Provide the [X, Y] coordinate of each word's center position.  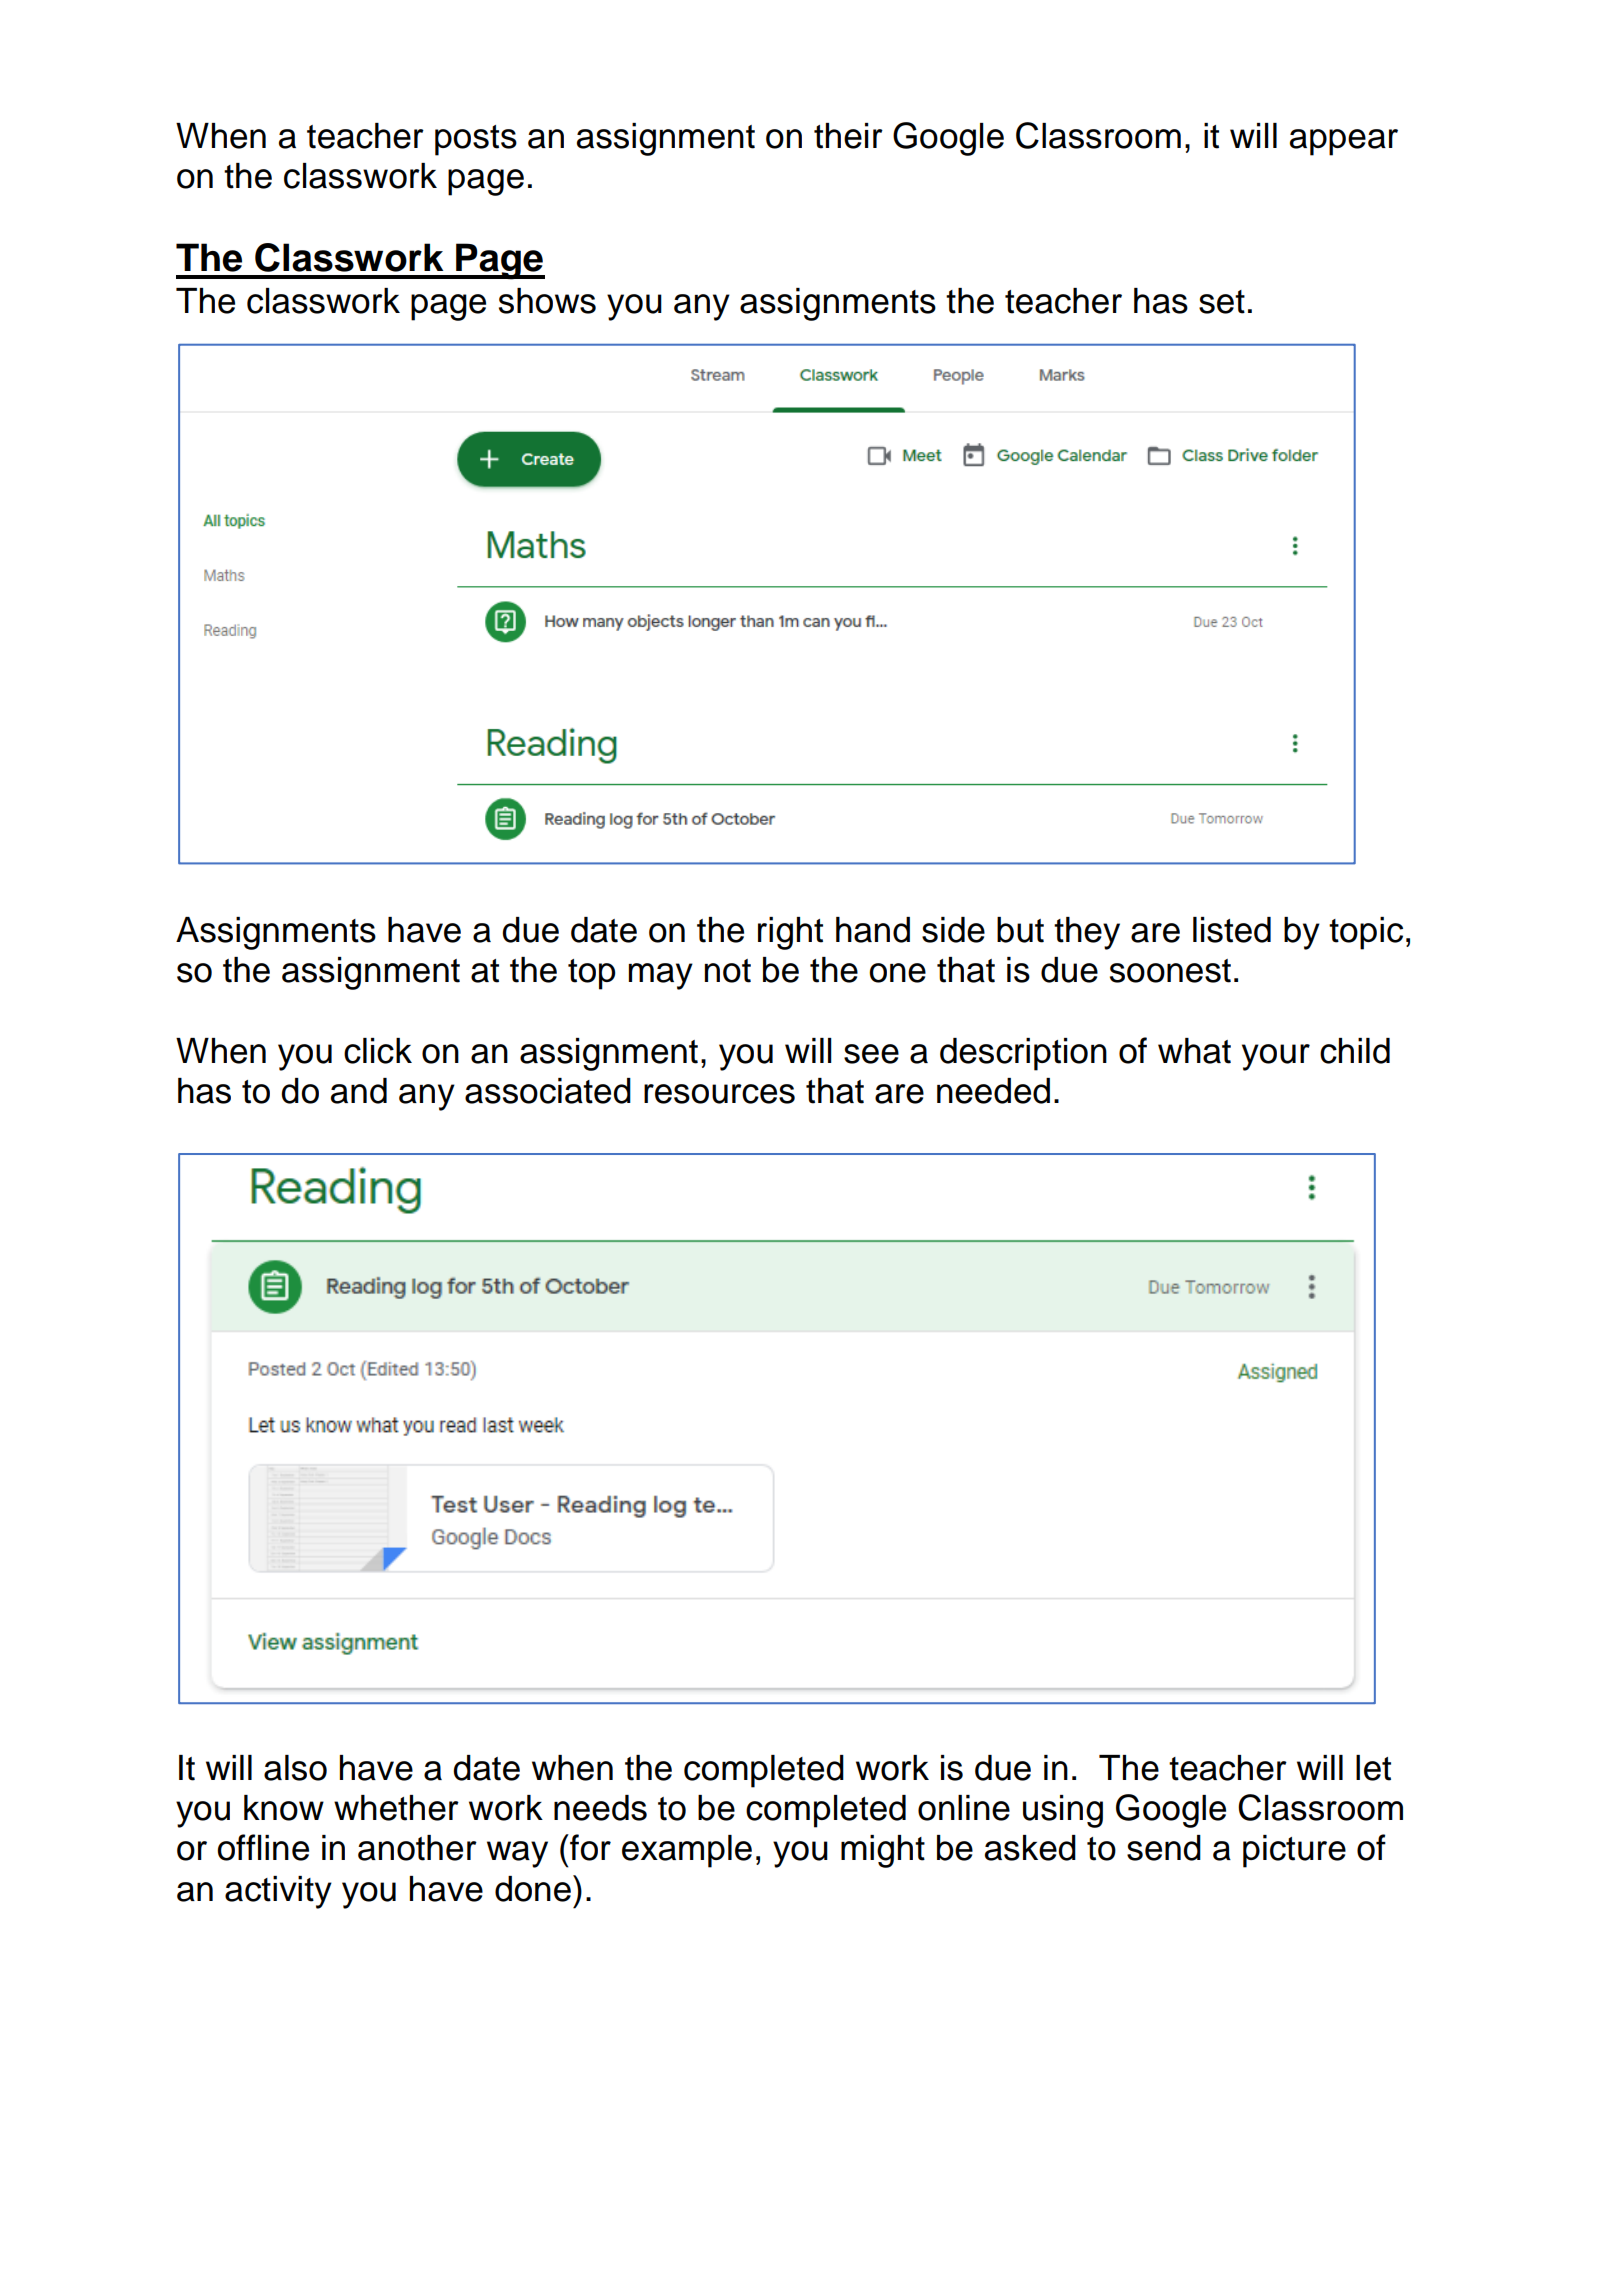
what [1194, 1051]
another [417, 1848]
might [883, 1851]
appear [1344, 142]
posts [476, 140]
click [378, 1051]
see [871, 1054]
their [848, 136]
